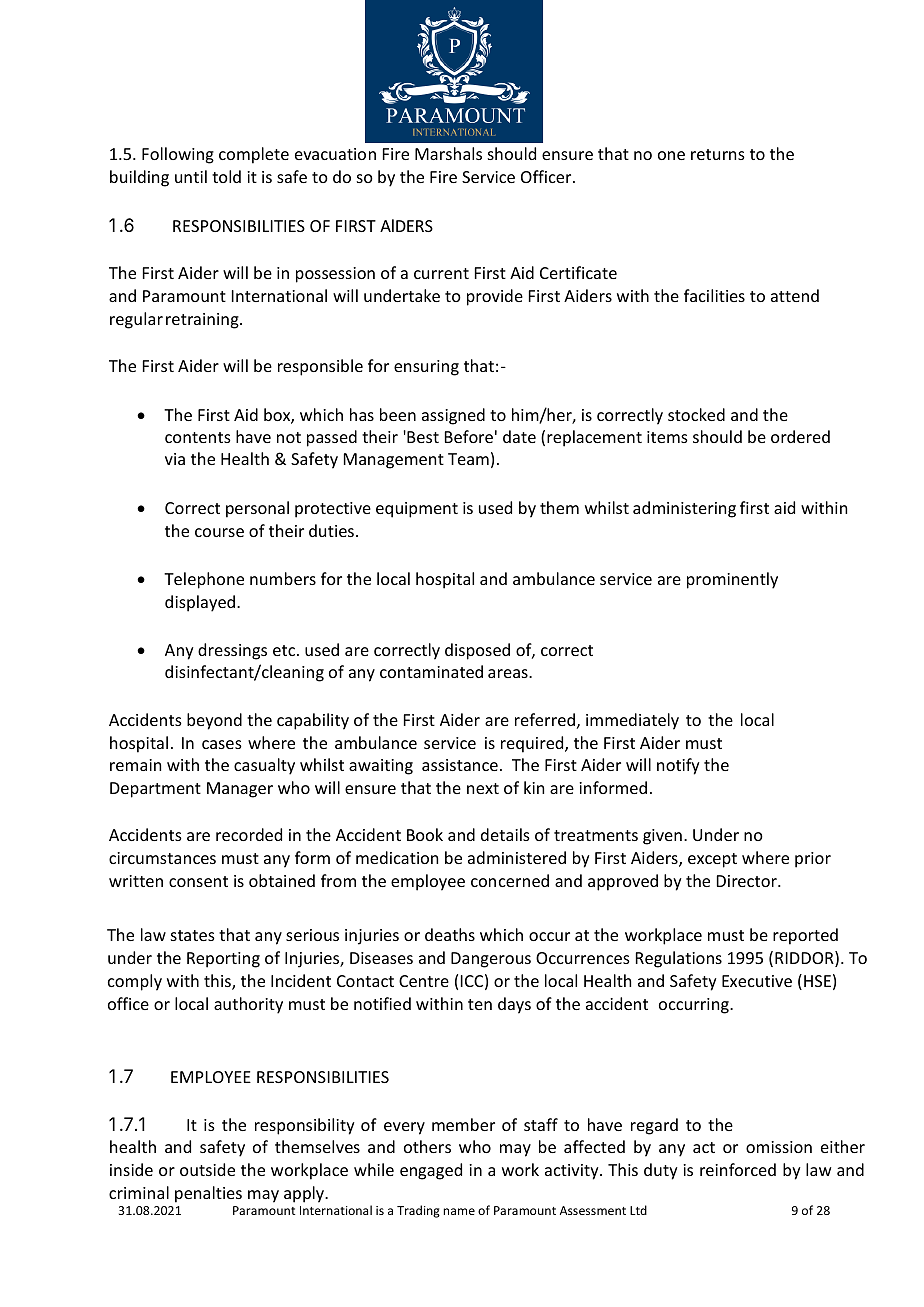 Image resolution: width=924 pixels, height=1307 pixels. Describe the element at coordinates (223, 960) in the page. I see `Reporting` at that location.
